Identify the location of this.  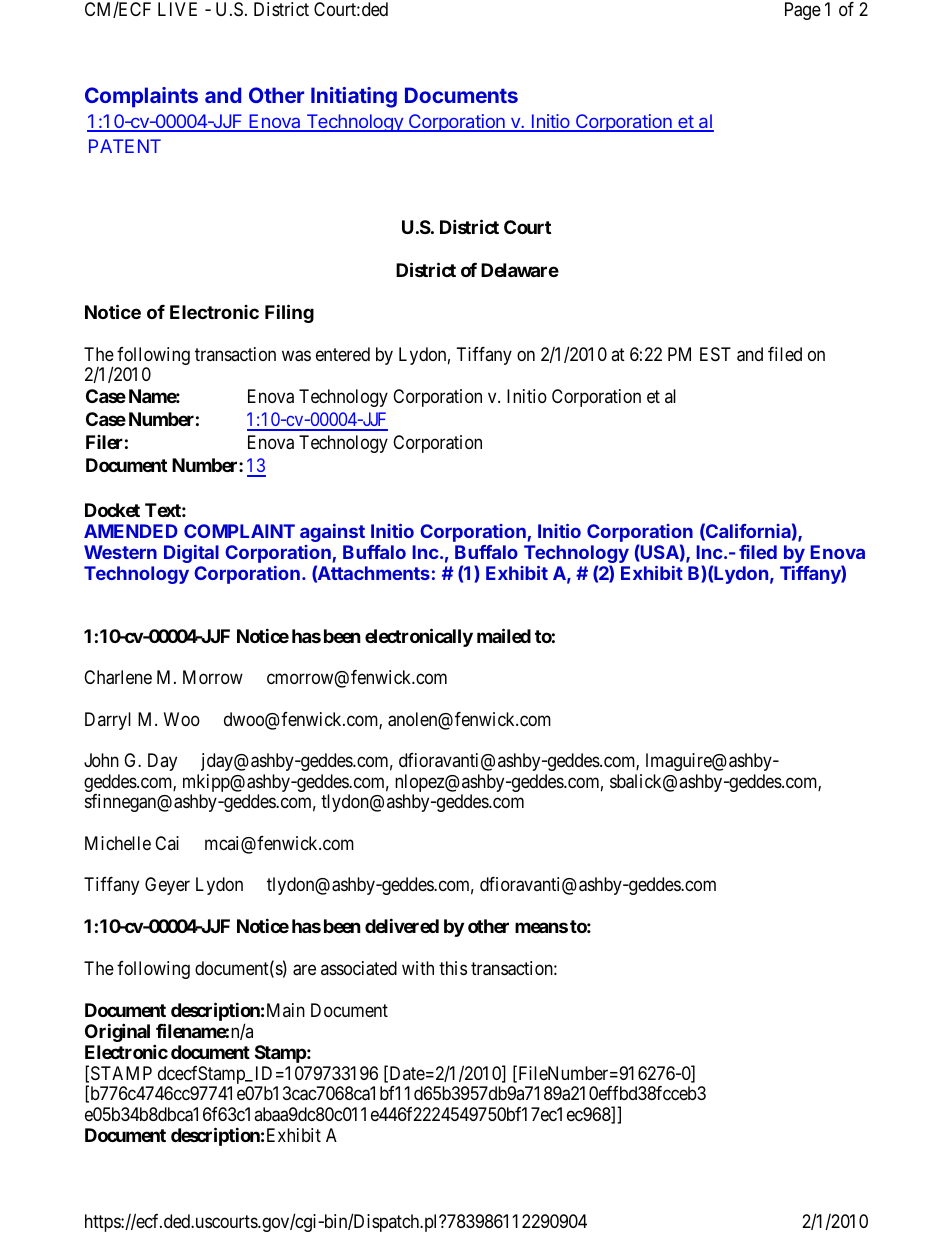
(453, 968).
